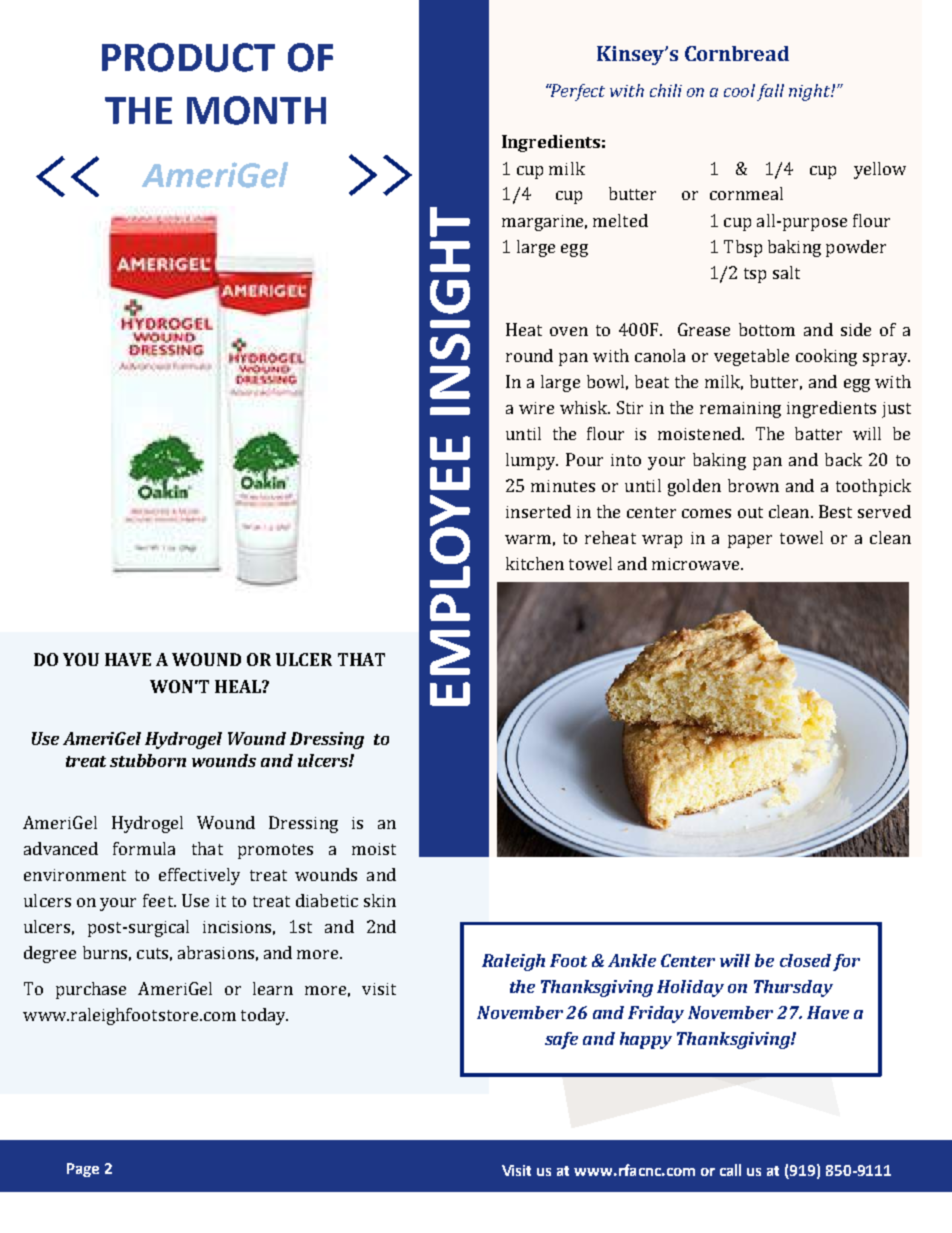 The height and width of the document is (1233, 952). I want to click on Page, so click(83, 1170).
